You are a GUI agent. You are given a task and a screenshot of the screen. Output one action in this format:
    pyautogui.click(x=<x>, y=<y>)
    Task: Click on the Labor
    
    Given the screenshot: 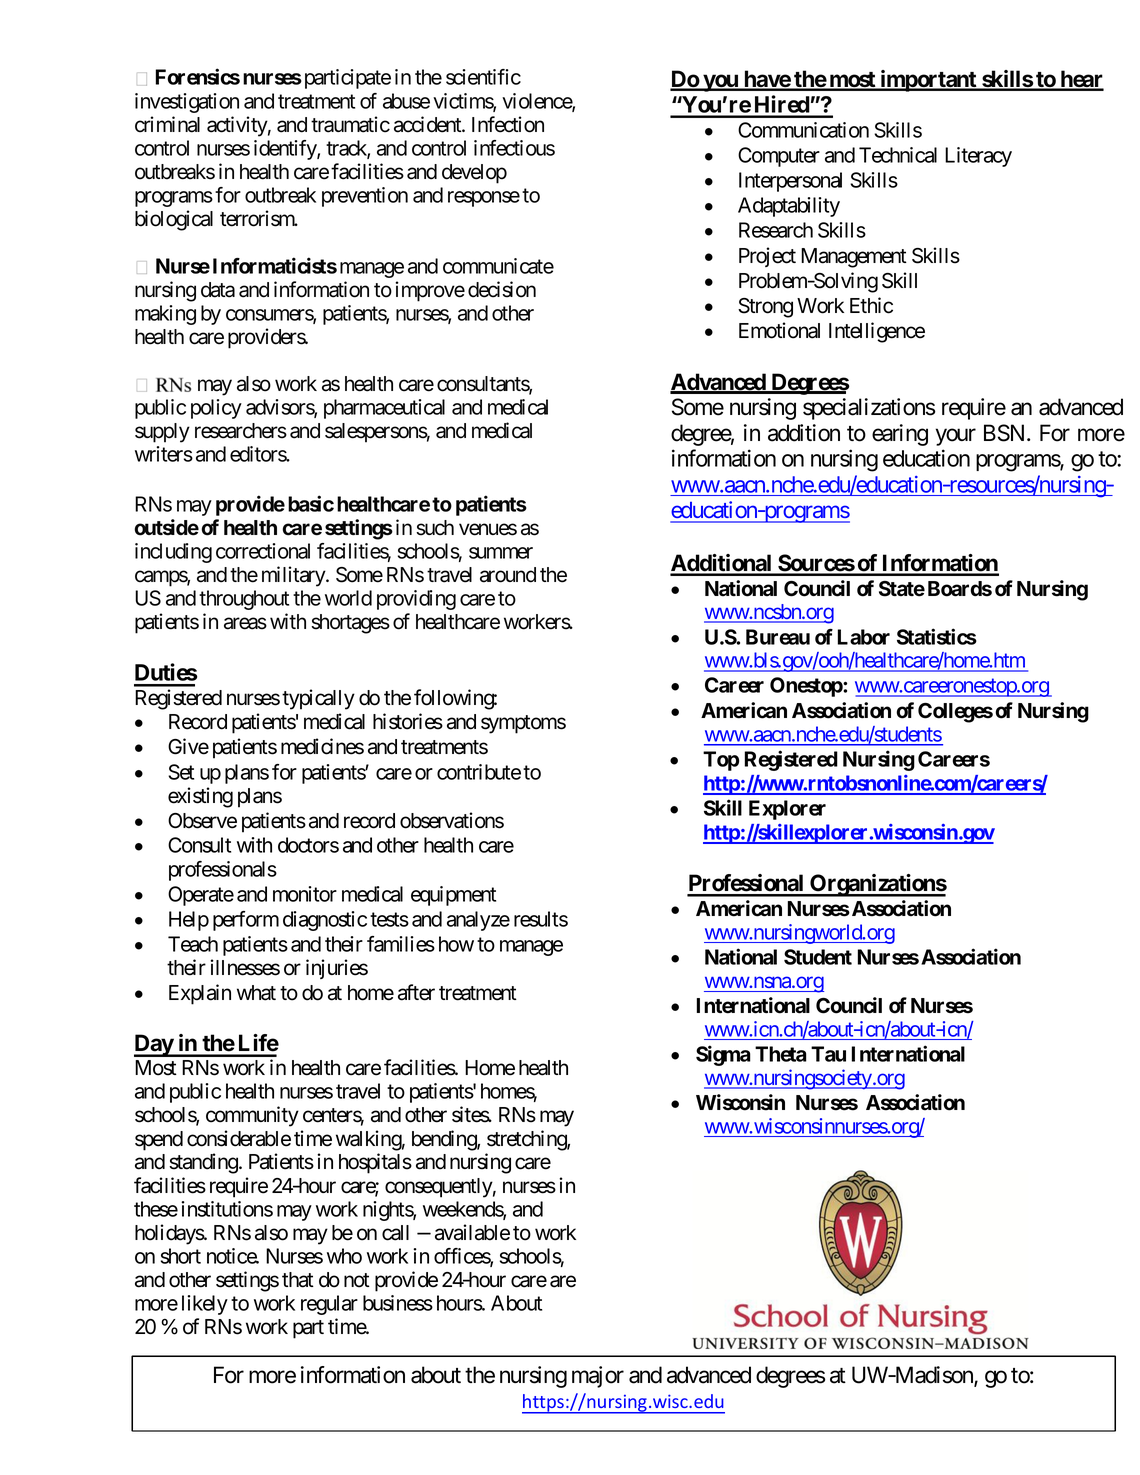 What is the action you would take?
    pyautogui.click(x=863, y=637)
